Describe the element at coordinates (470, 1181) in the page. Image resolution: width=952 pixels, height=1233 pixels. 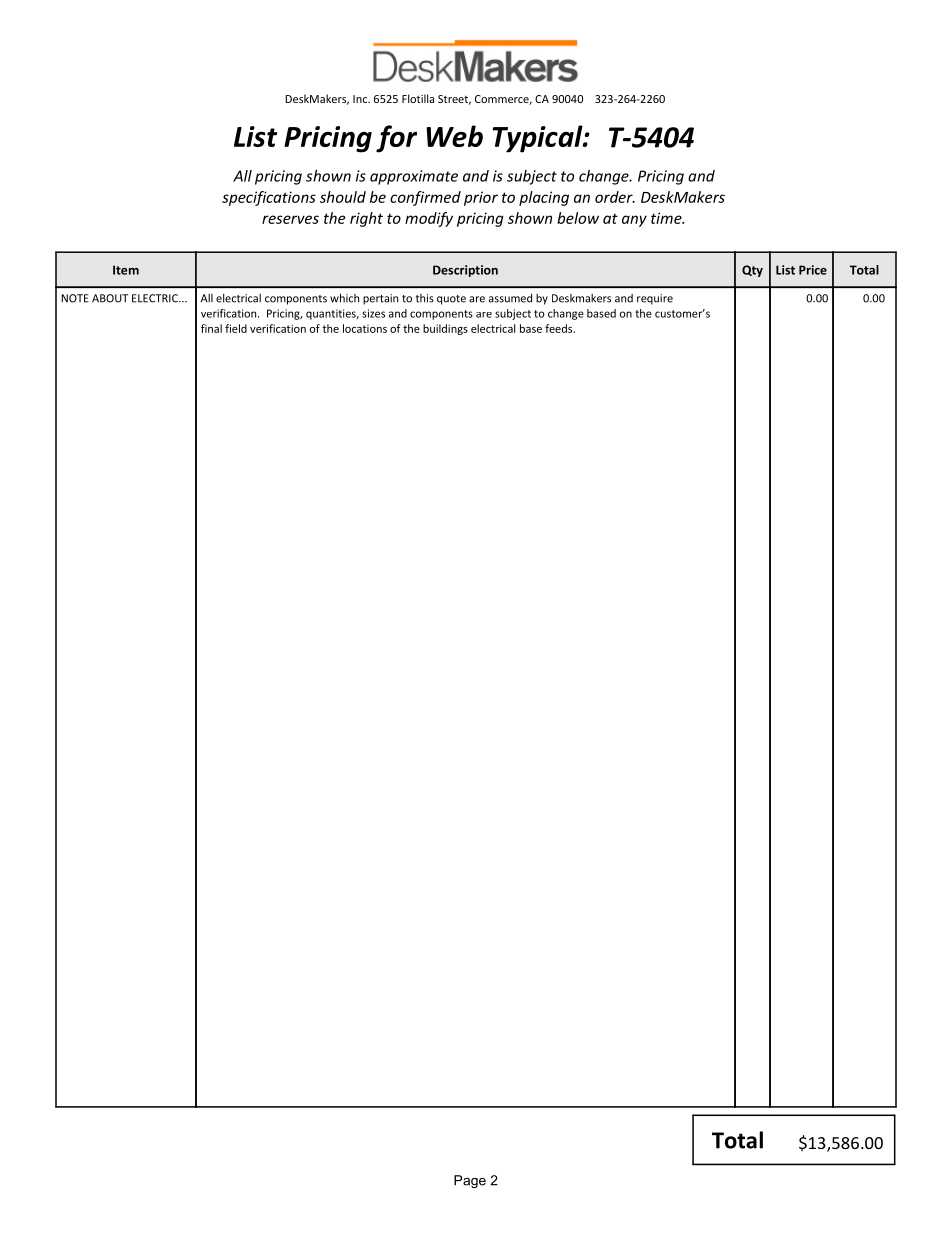
I see `Page` at that location.
